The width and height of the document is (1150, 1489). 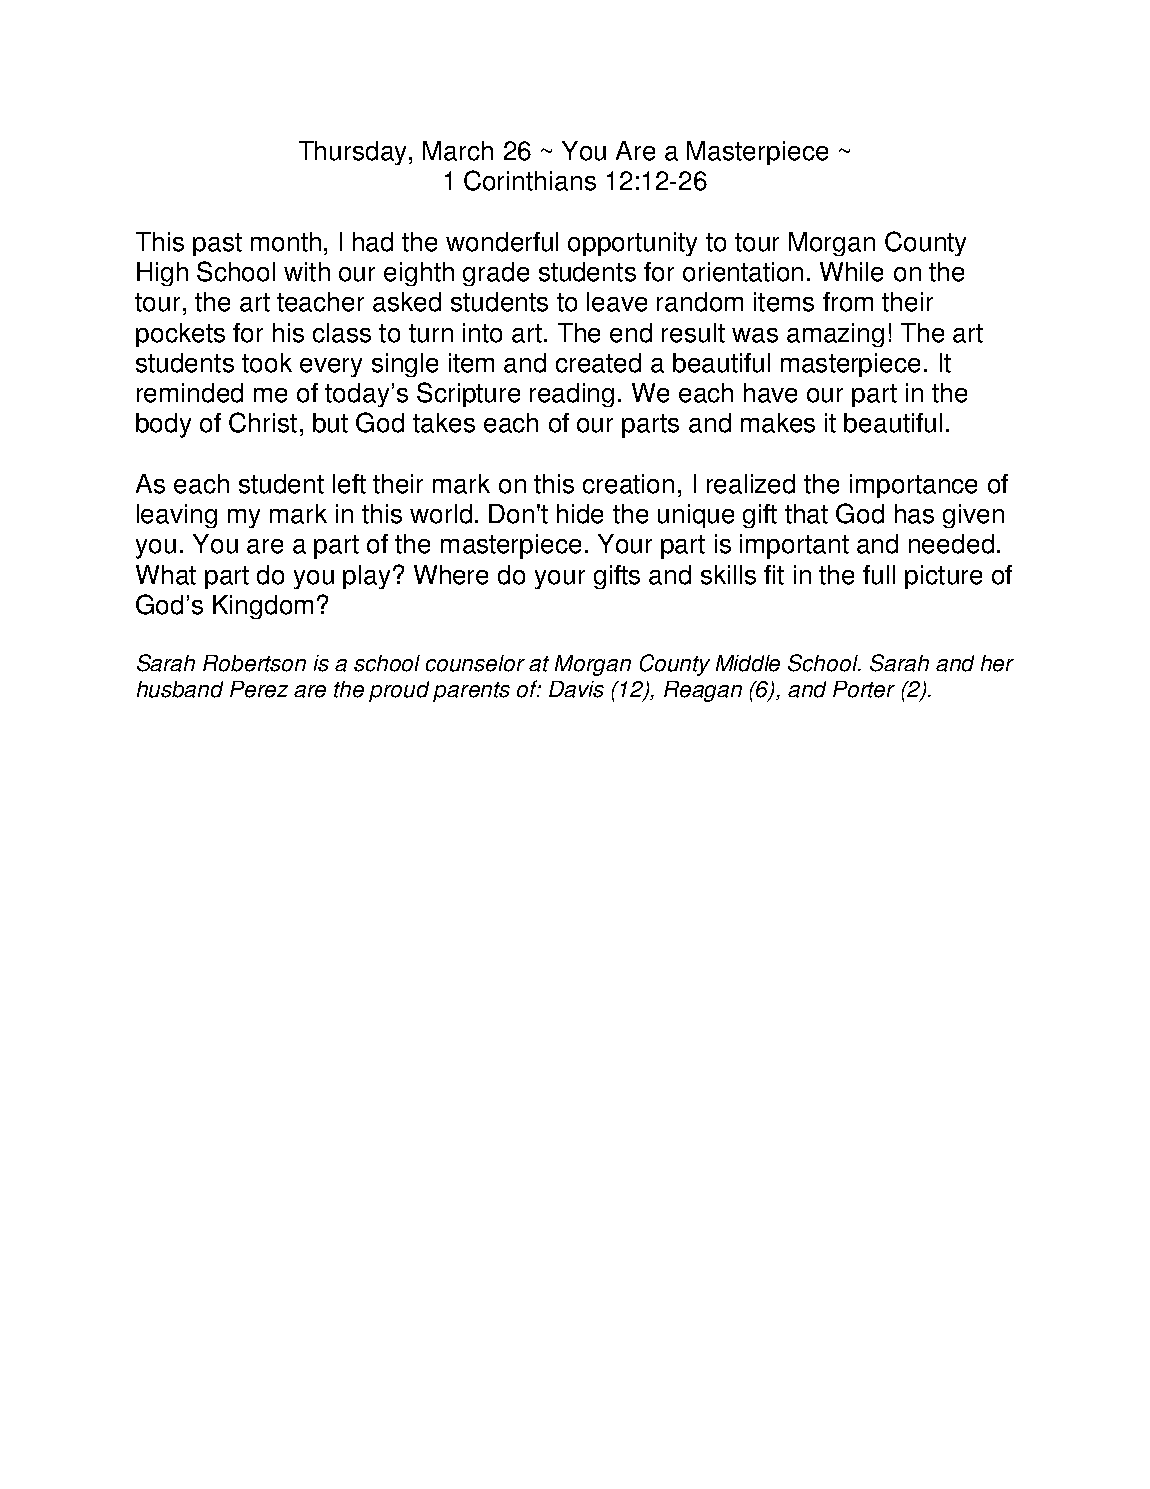 What do you see at coordinates (572, 395) in the document?
I see `reading` at bounding box center [572, 395].
